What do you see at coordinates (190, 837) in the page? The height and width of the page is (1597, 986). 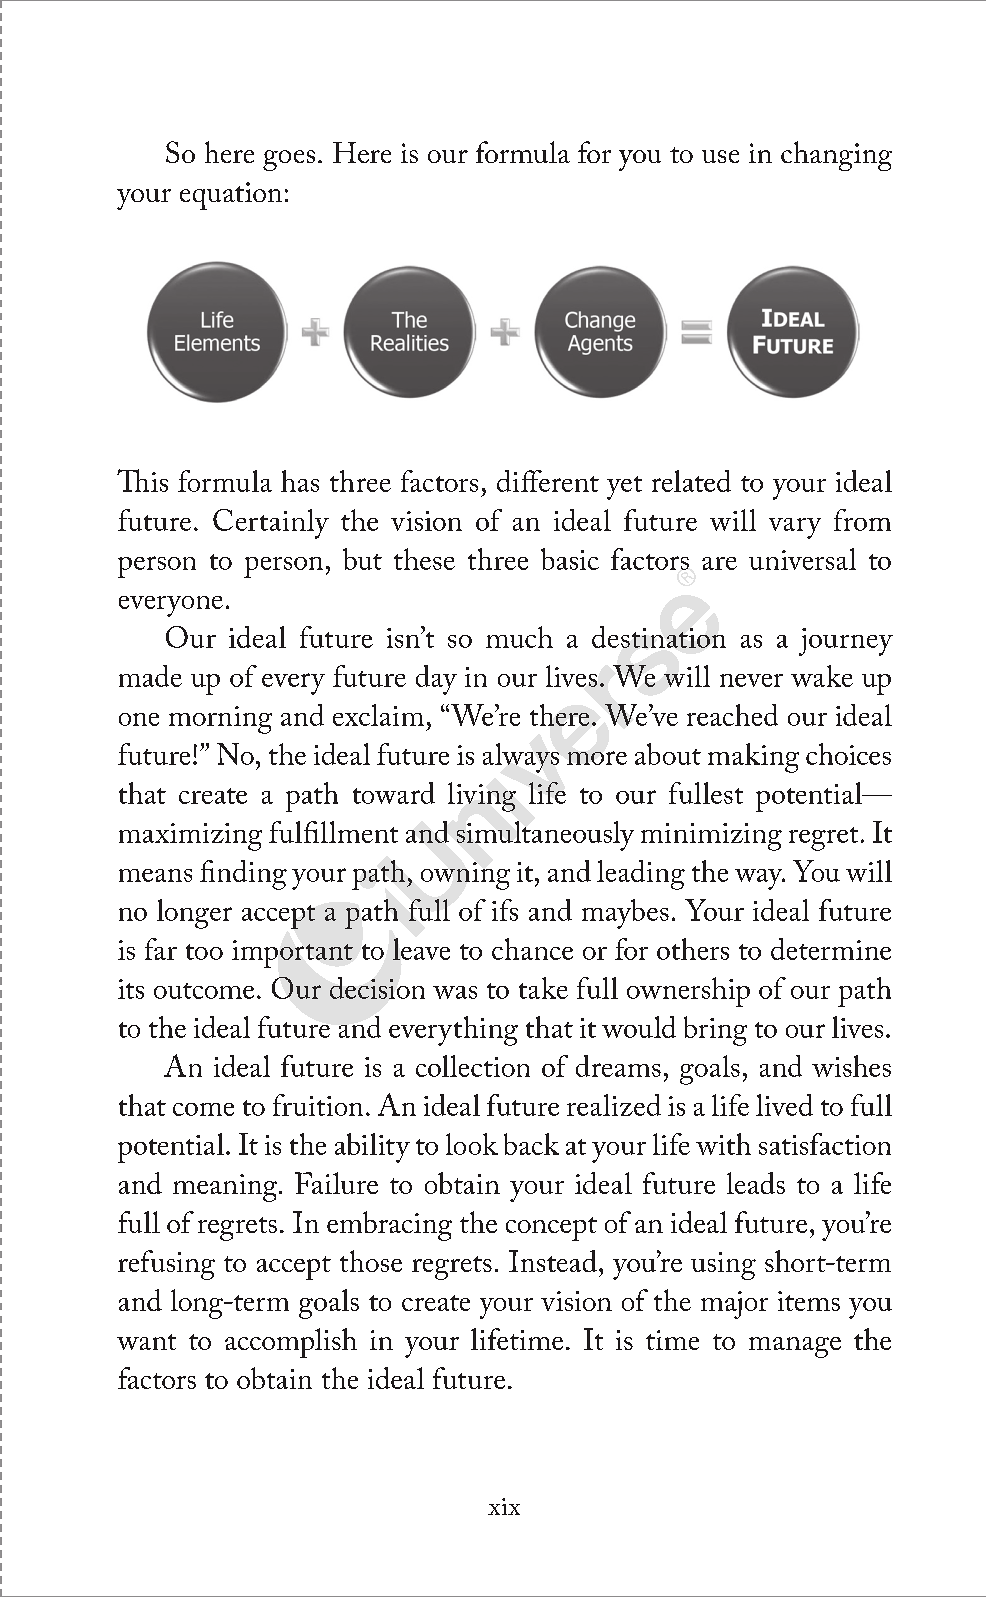 I see `maximizing` at bounding box center [190, 837].
